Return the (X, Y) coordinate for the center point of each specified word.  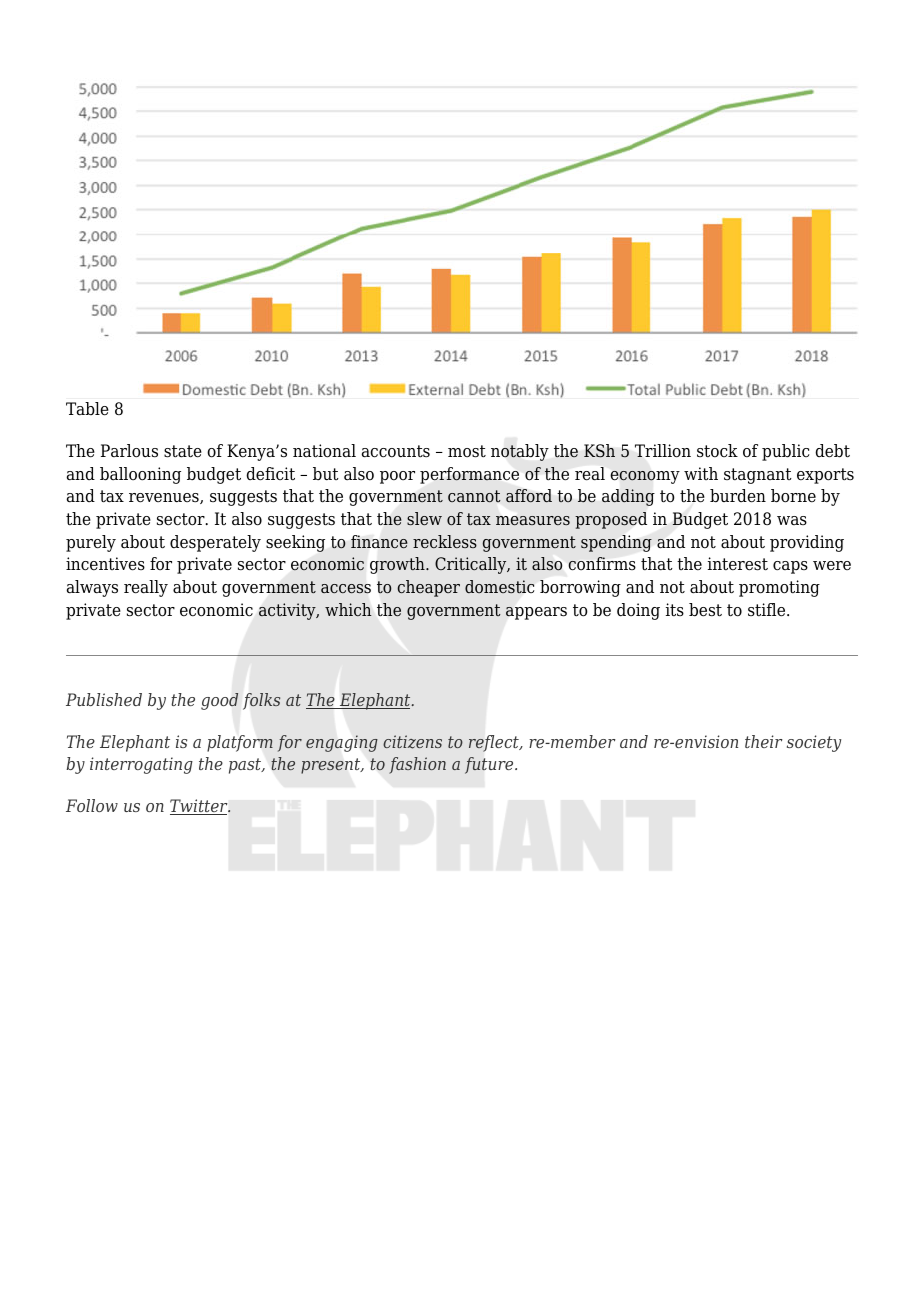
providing (807, 543)
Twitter (200, 807)
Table (87, 409)
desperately (215, 543)
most (467, 451)
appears (536, 613)
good (220, 701)
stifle (768, 610)
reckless (445, 541)
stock (717, 451)
